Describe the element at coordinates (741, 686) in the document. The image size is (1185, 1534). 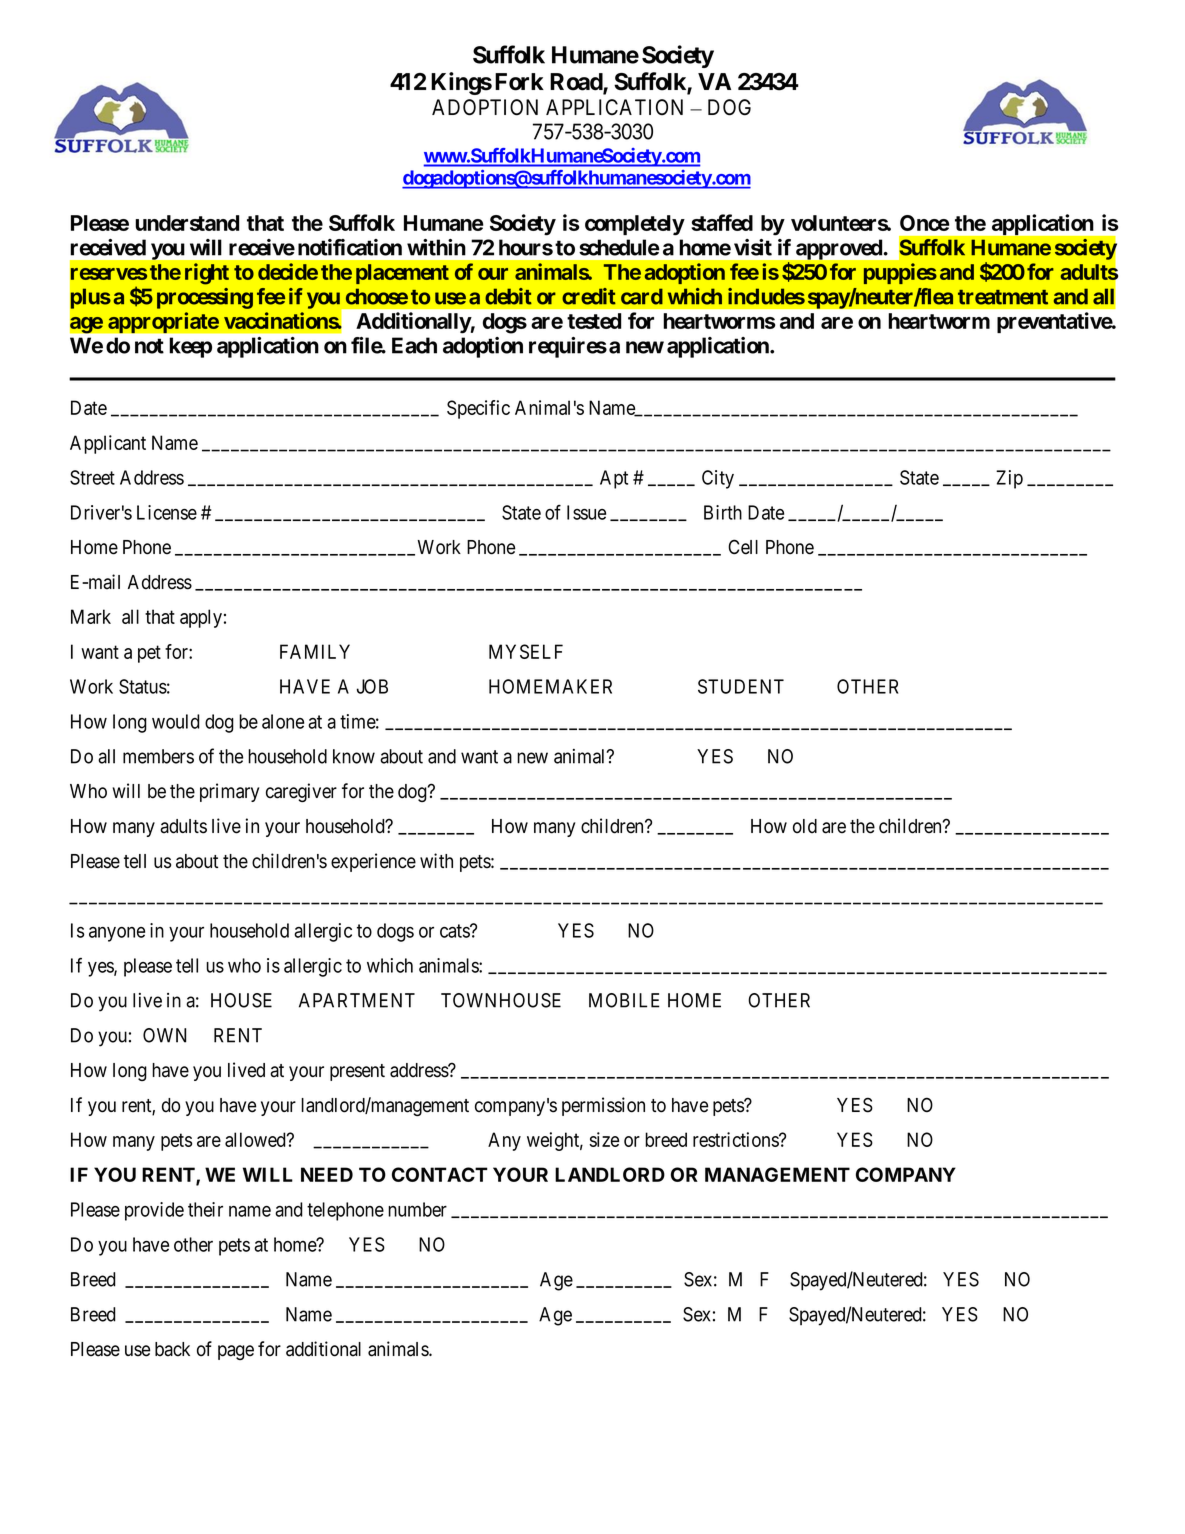
I see `STUDENT` at that location.
